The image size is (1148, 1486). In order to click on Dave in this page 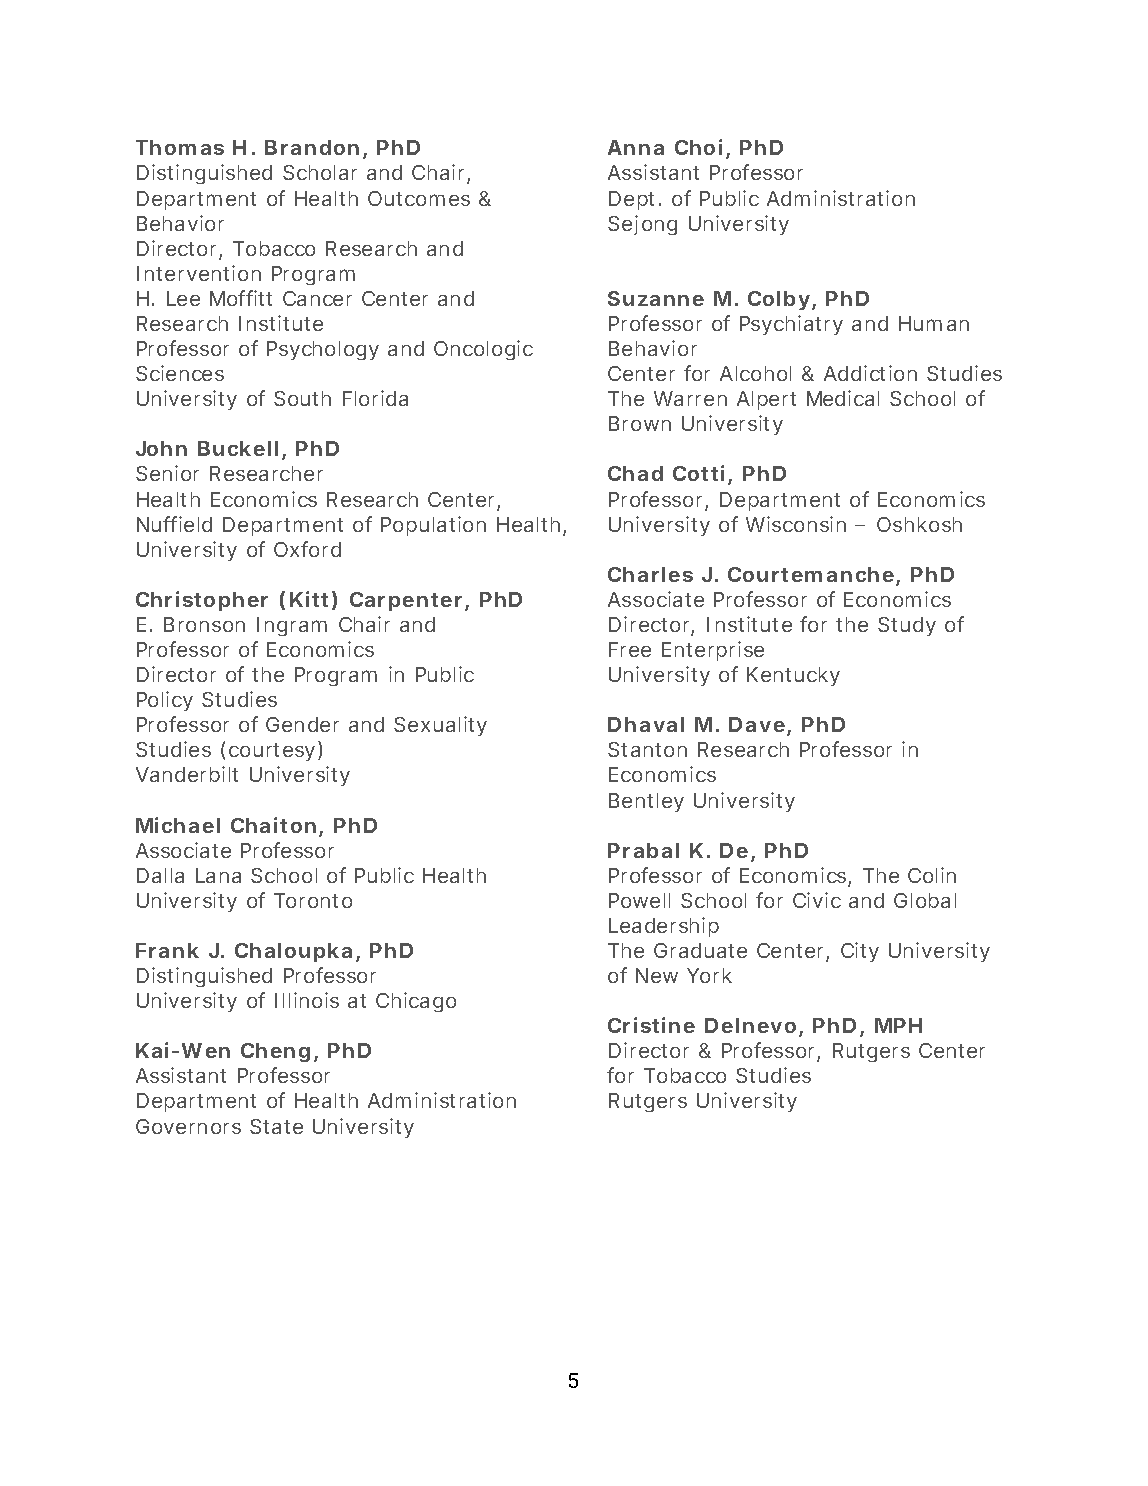, I will do `click(758, 726)`.
